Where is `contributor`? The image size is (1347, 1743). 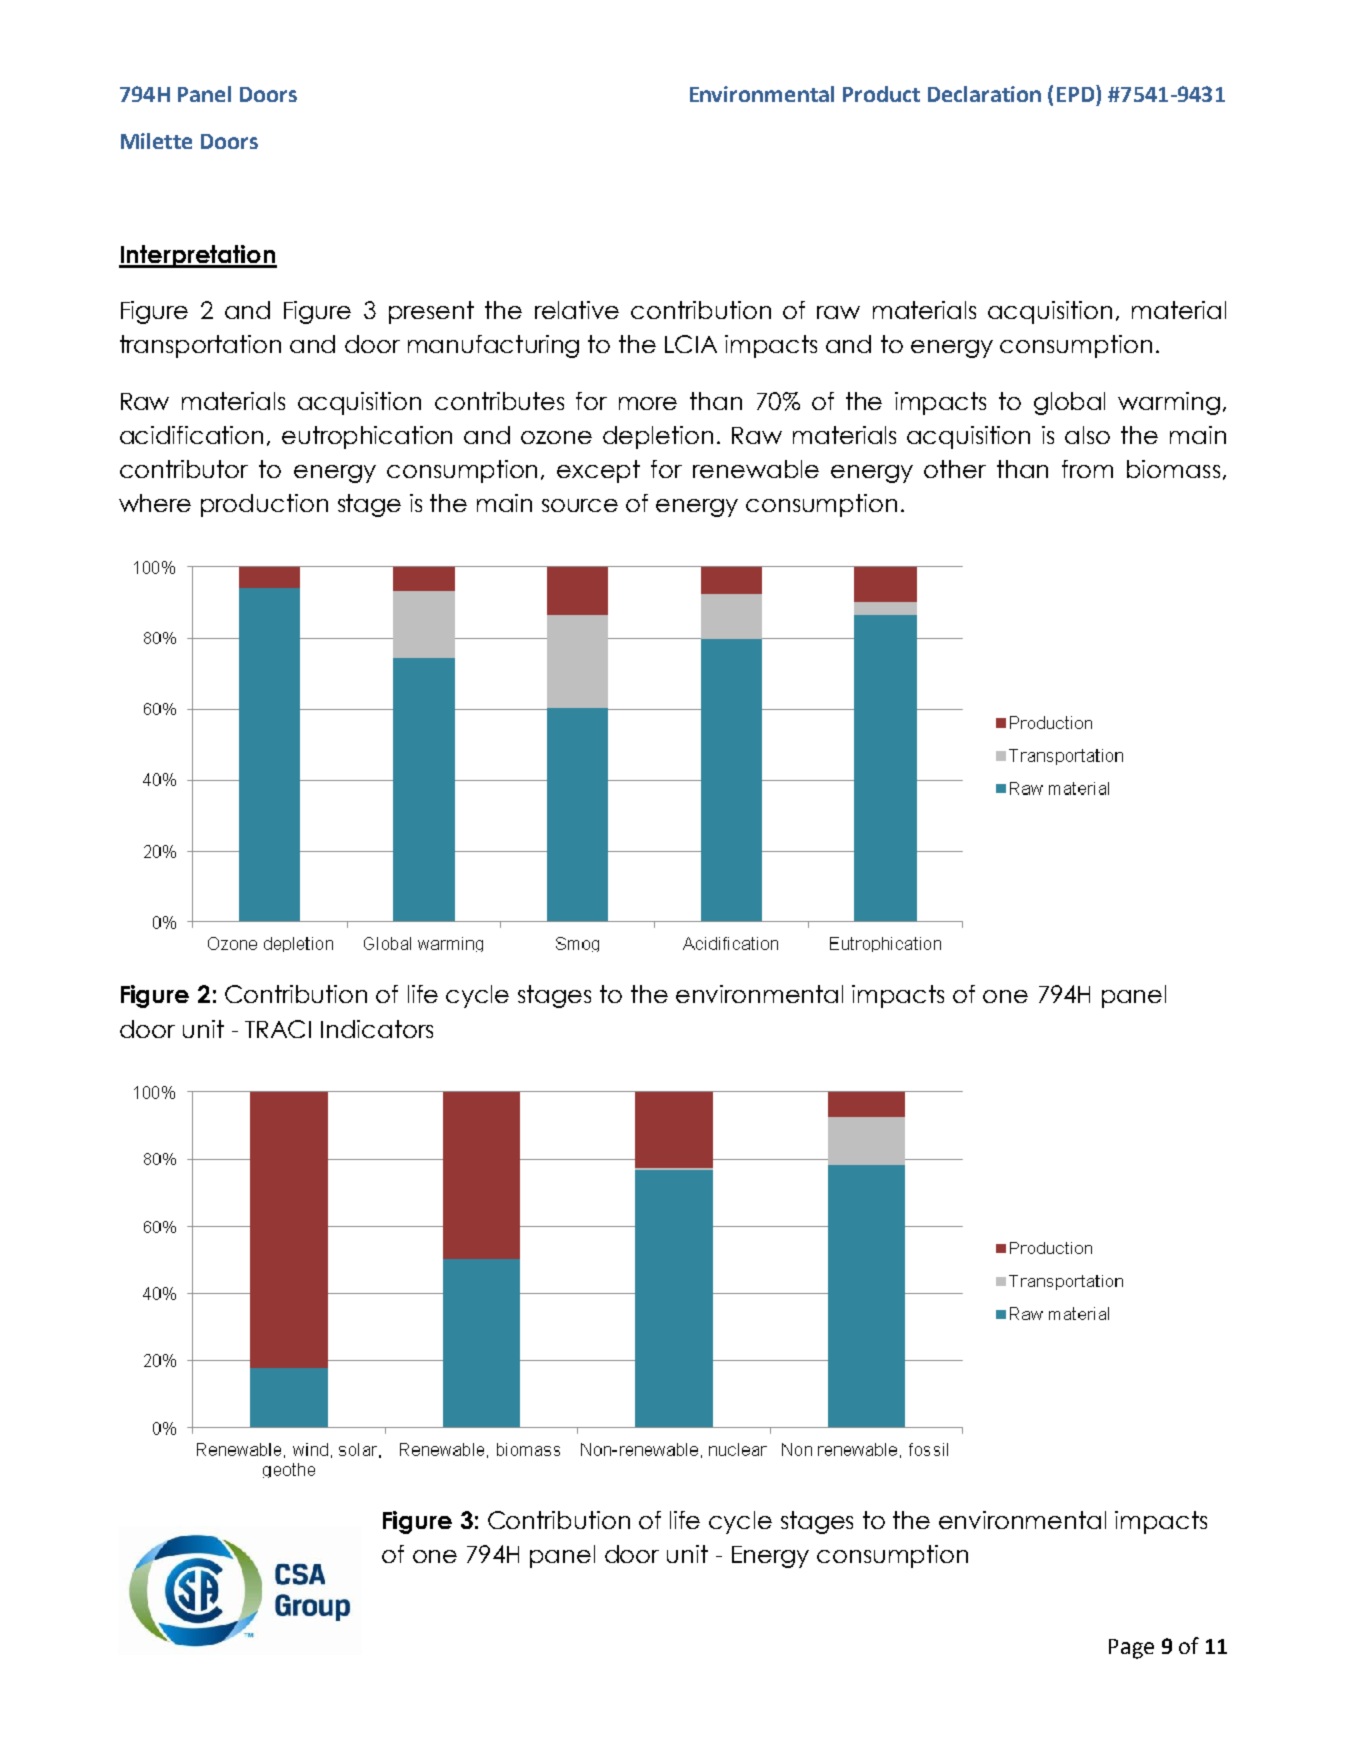
contributor is located at coordinates (184, 469).
